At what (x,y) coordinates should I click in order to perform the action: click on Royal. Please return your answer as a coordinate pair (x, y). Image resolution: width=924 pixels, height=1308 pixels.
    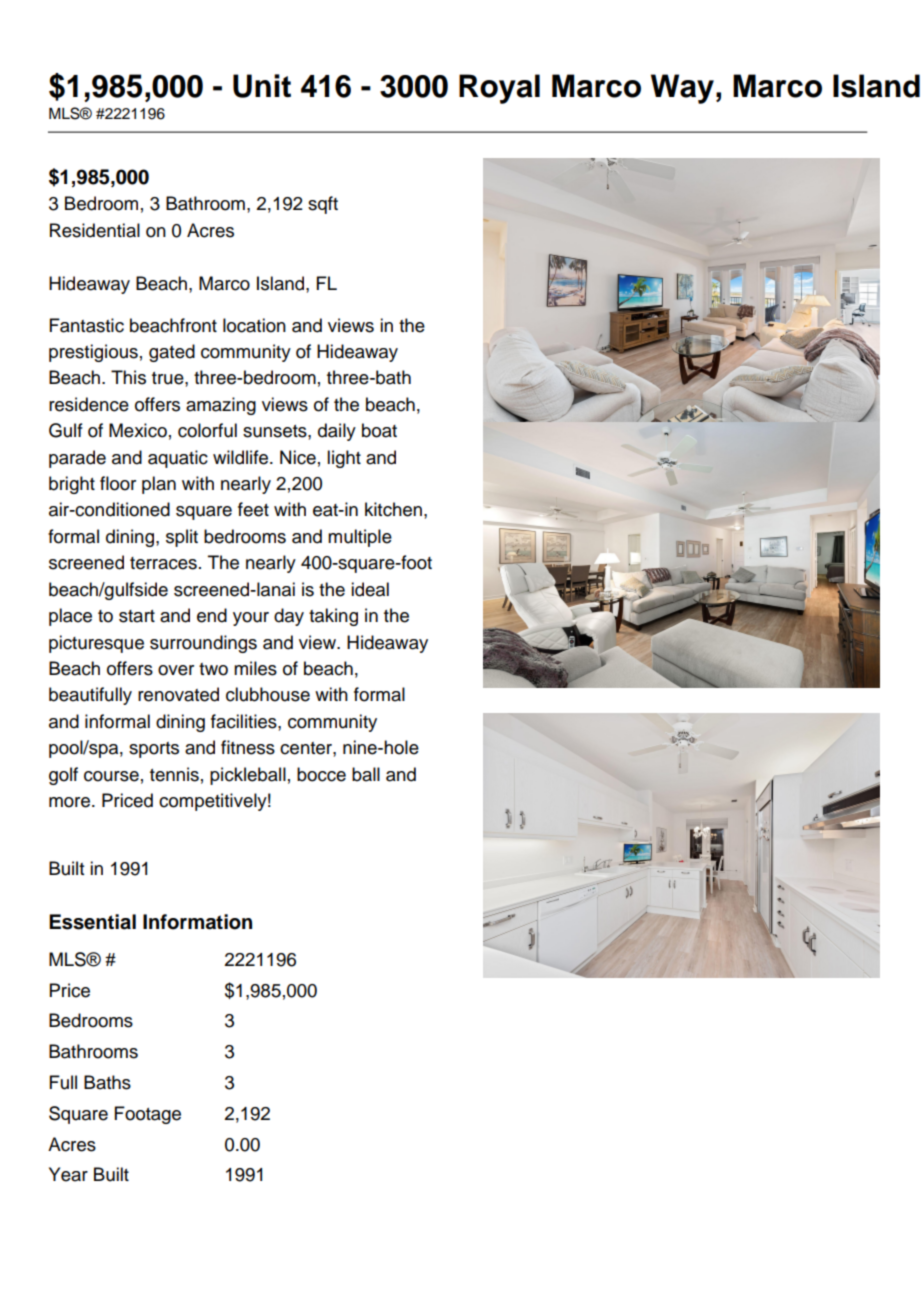
    Looking at the image, I should click on (499, 89).
